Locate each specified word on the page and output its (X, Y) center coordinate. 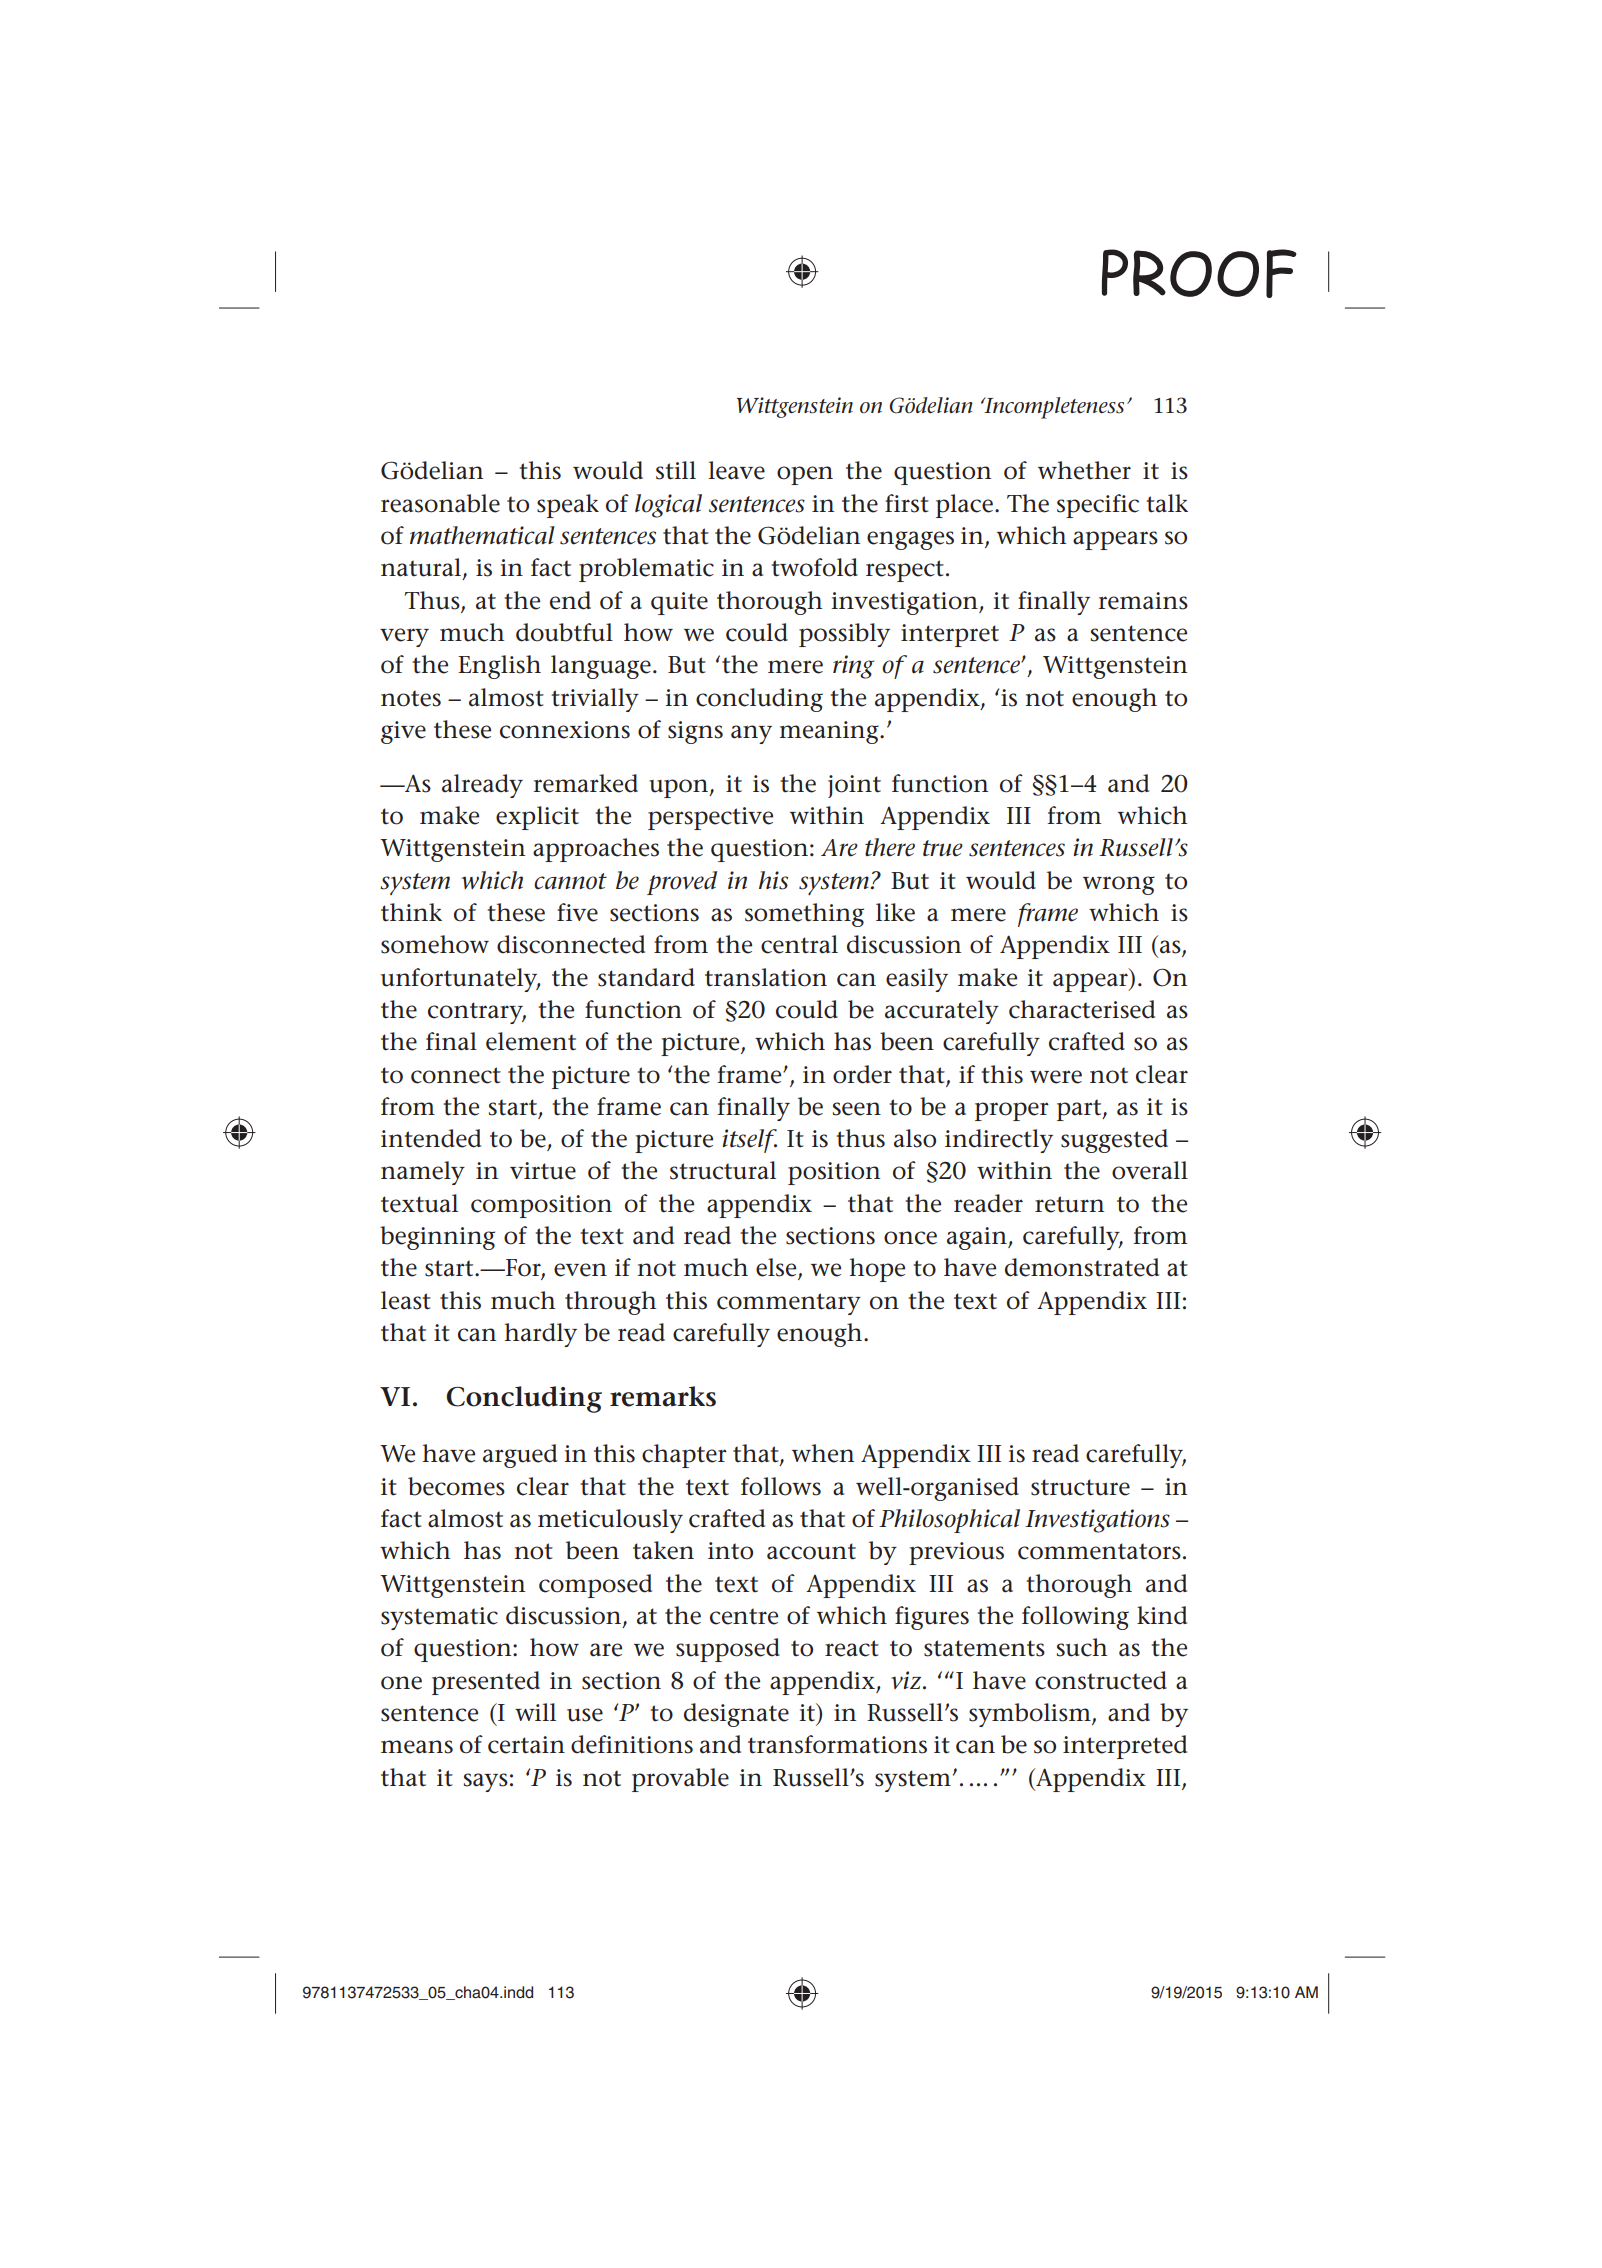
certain (526, 1745)
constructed (1101, 1680)
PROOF (1199, 273)
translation (766, 977)
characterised (1082, 1009)
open (805, 475)
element (531, 1041)
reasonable (440, 503)
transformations (837, 1744)
